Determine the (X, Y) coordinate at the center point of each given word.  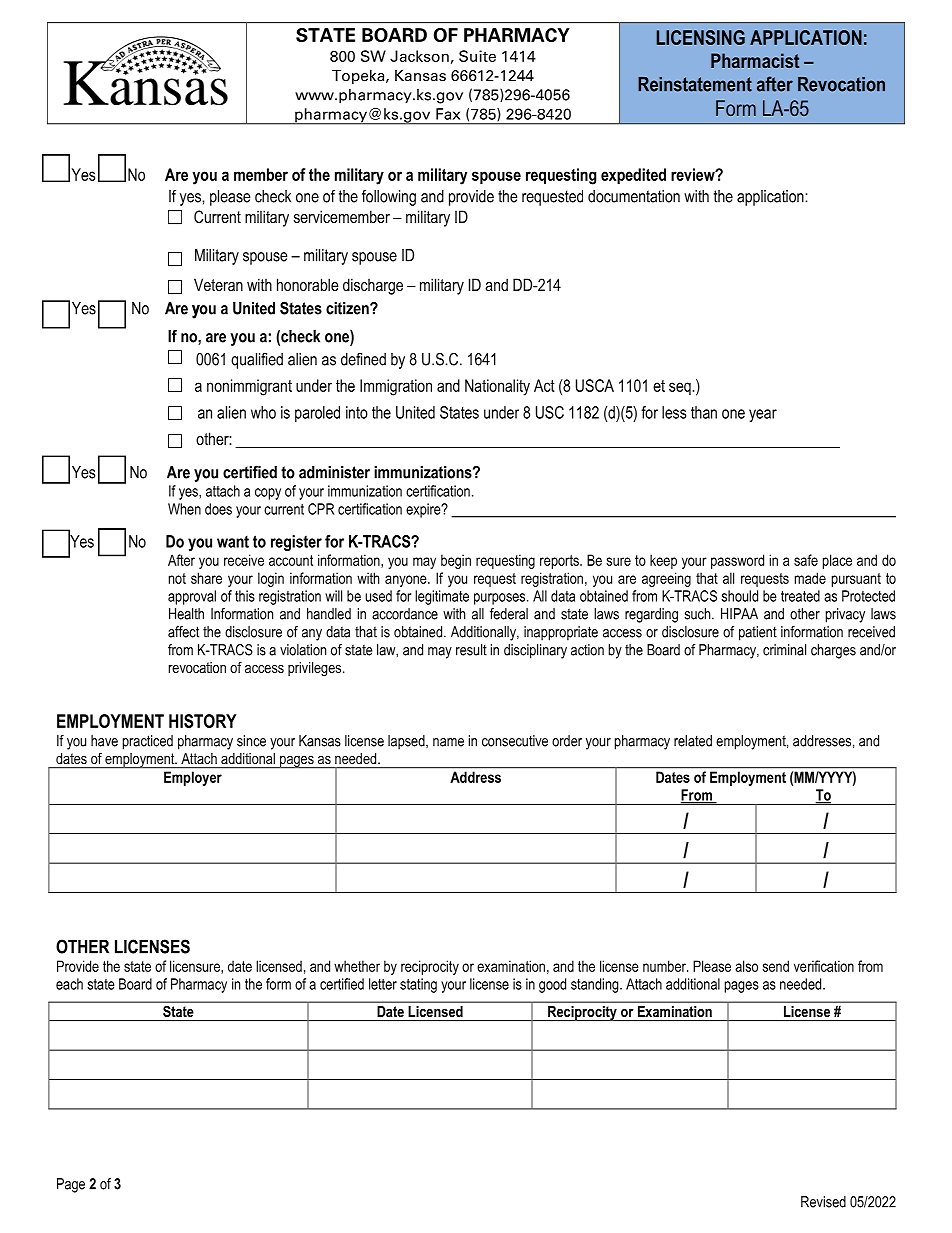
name (448, 742)
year (763, 415)
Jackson (419, 56)
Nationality (497, 387)
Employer (193, 778)
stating (418, 985)
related (693, 741)
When (184, 509)
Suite (477, 56)
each (69, 984)
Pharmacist (755, 60)
